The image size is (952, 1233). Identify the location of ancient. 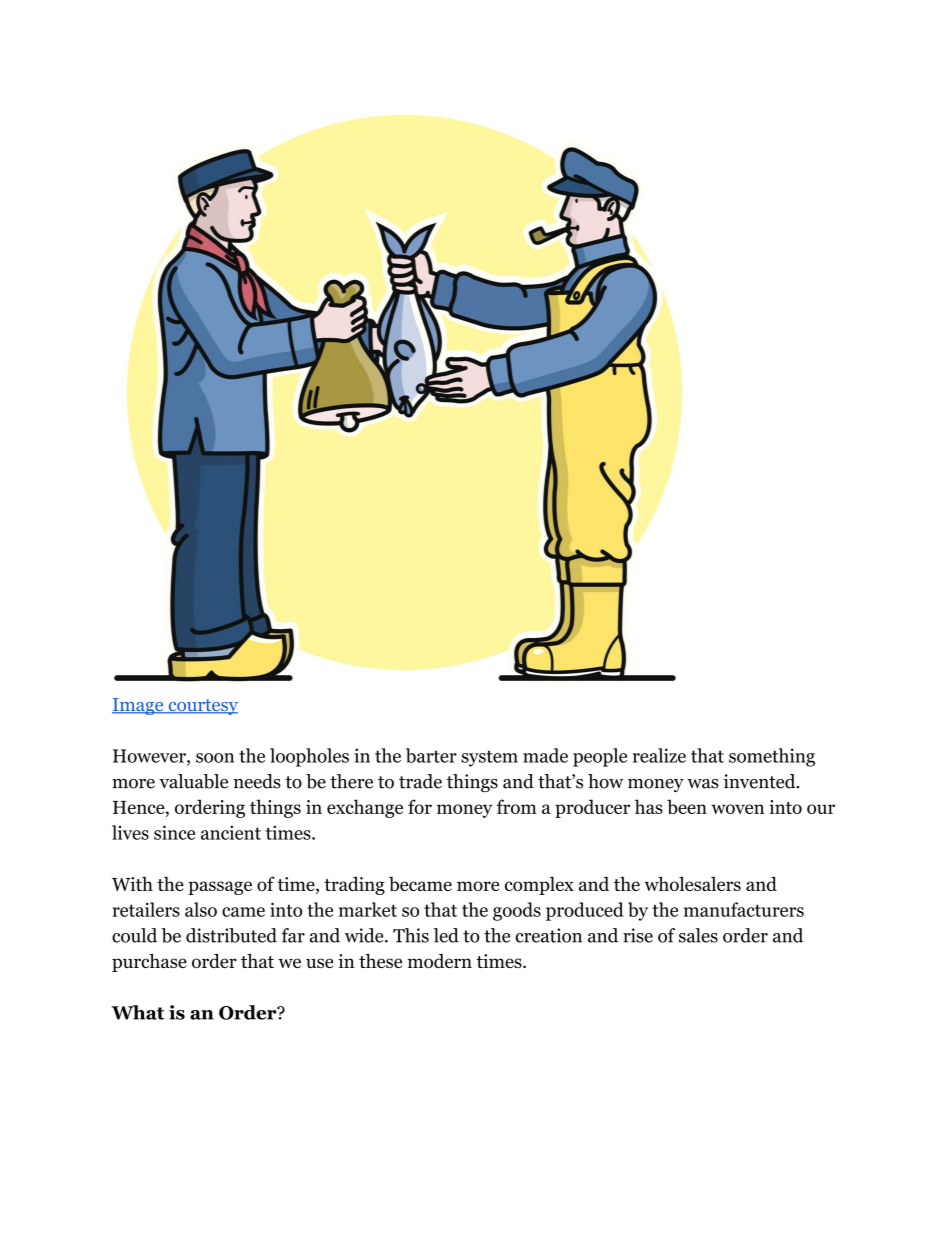
(231, 832).
